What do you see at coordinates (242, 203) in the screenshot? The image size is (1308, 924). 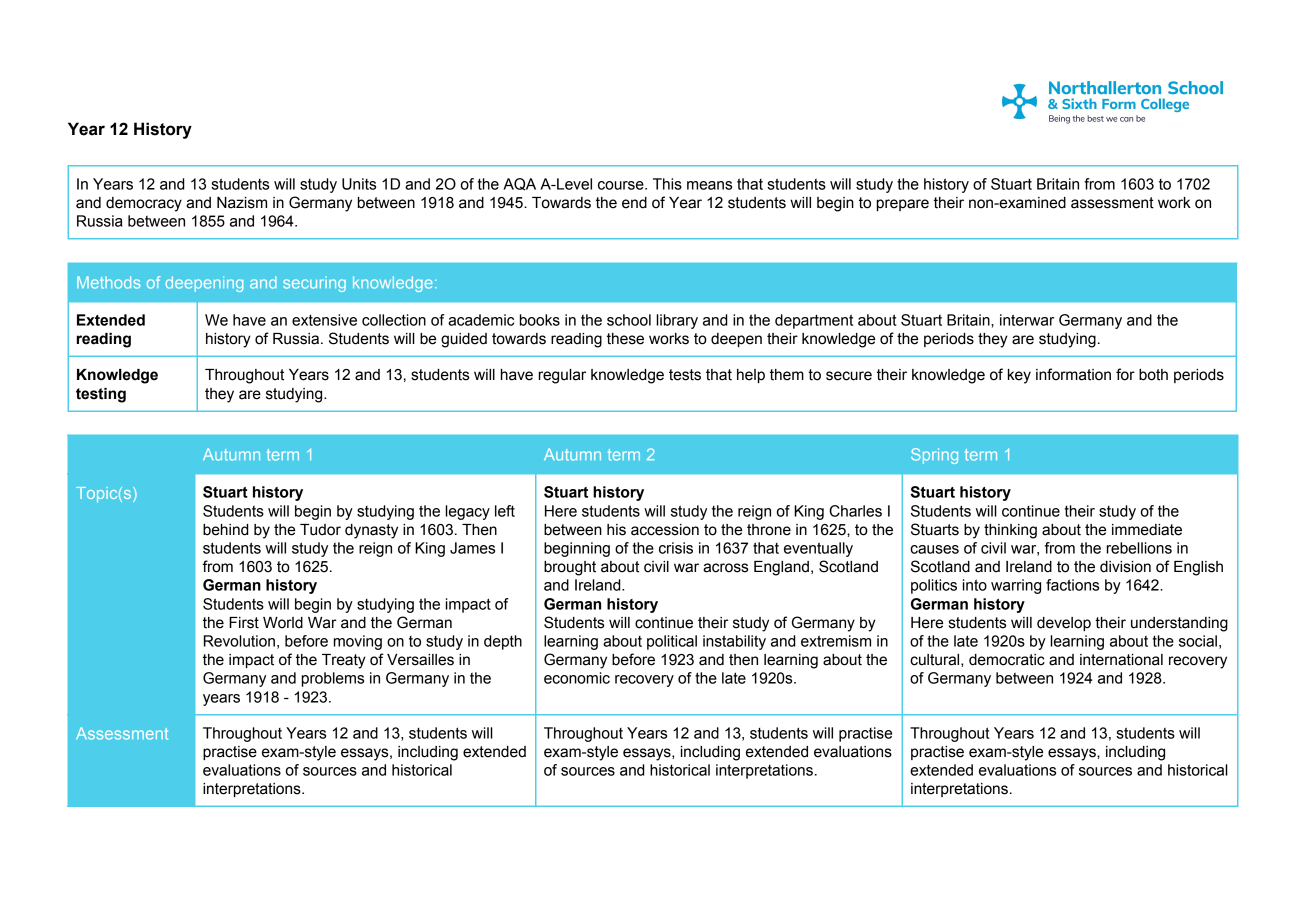 I see `Nazism` at bounding box center [242, 203].
